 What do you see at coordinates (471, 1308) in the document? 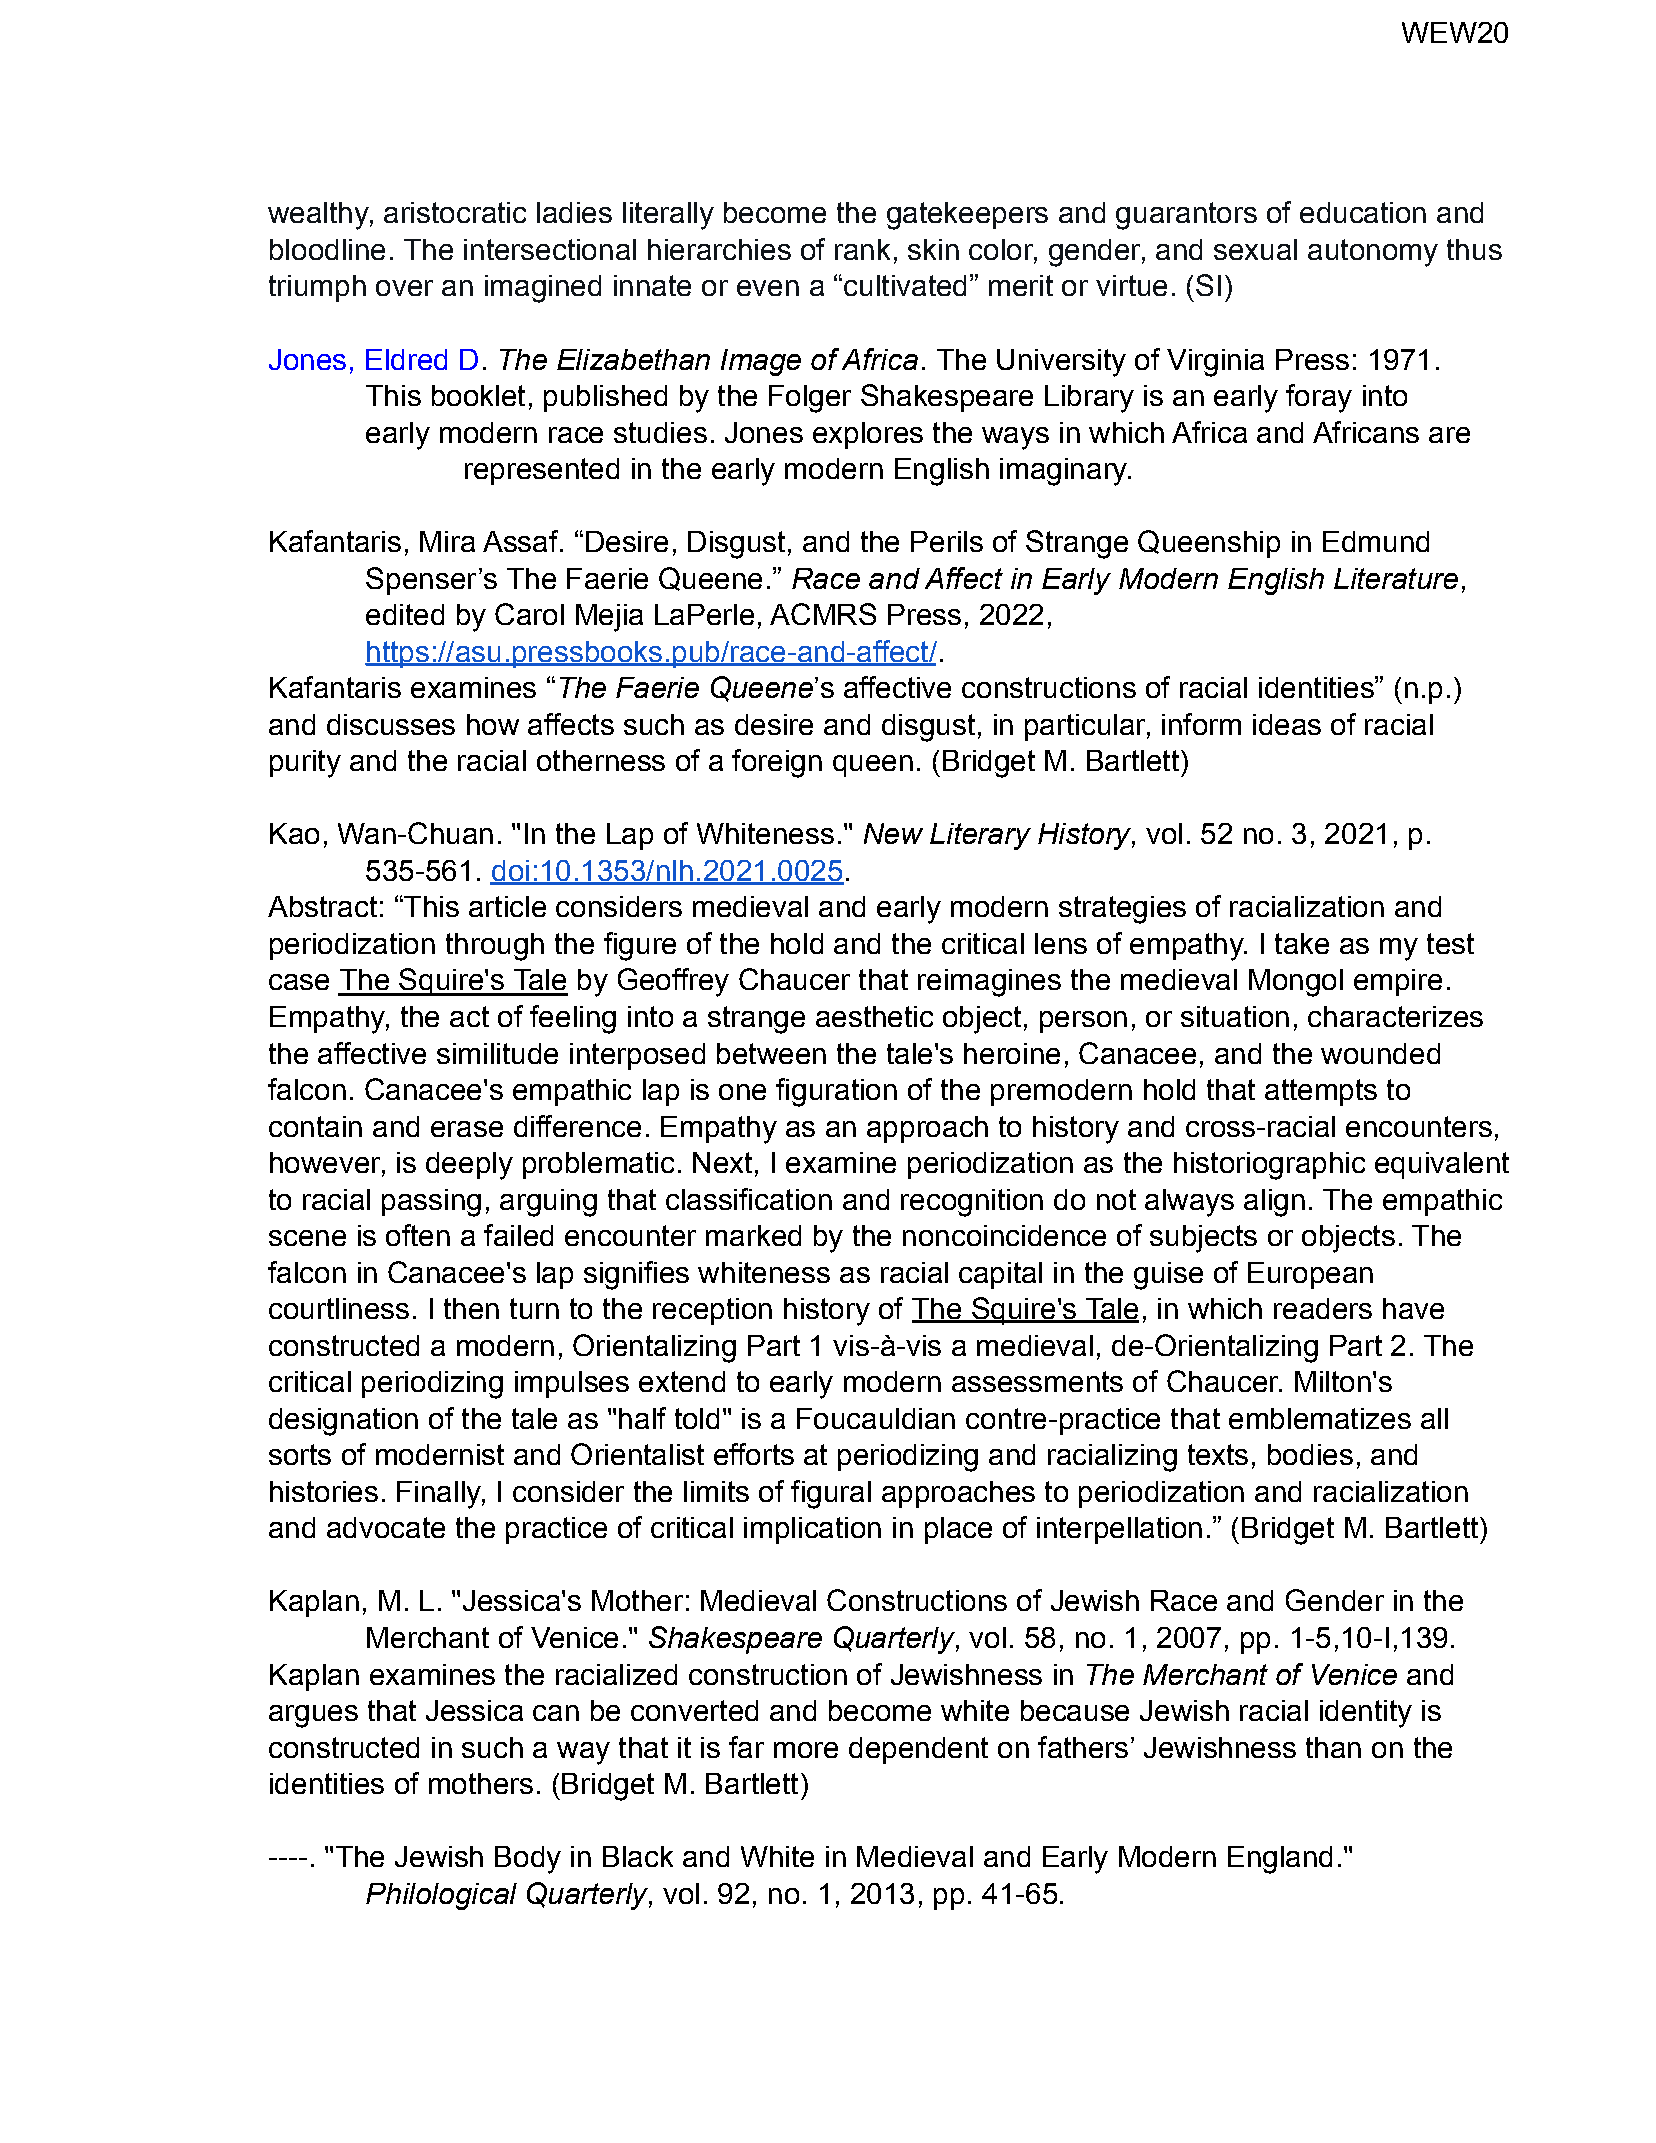
I see `then` at bounding box center [471, 1308].
